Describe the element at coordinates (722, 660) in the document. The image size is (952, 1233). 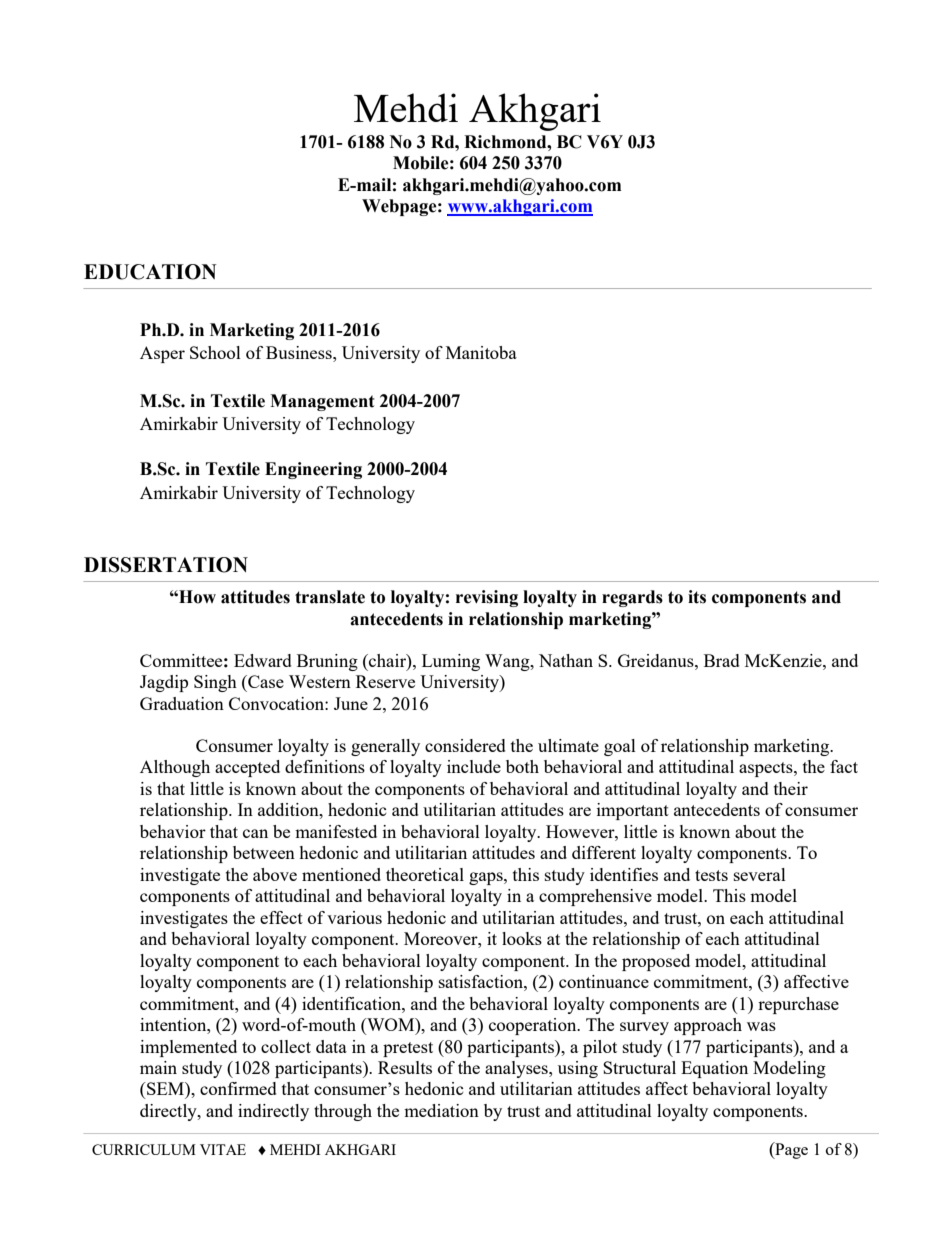
I see `Brad` at that location.
